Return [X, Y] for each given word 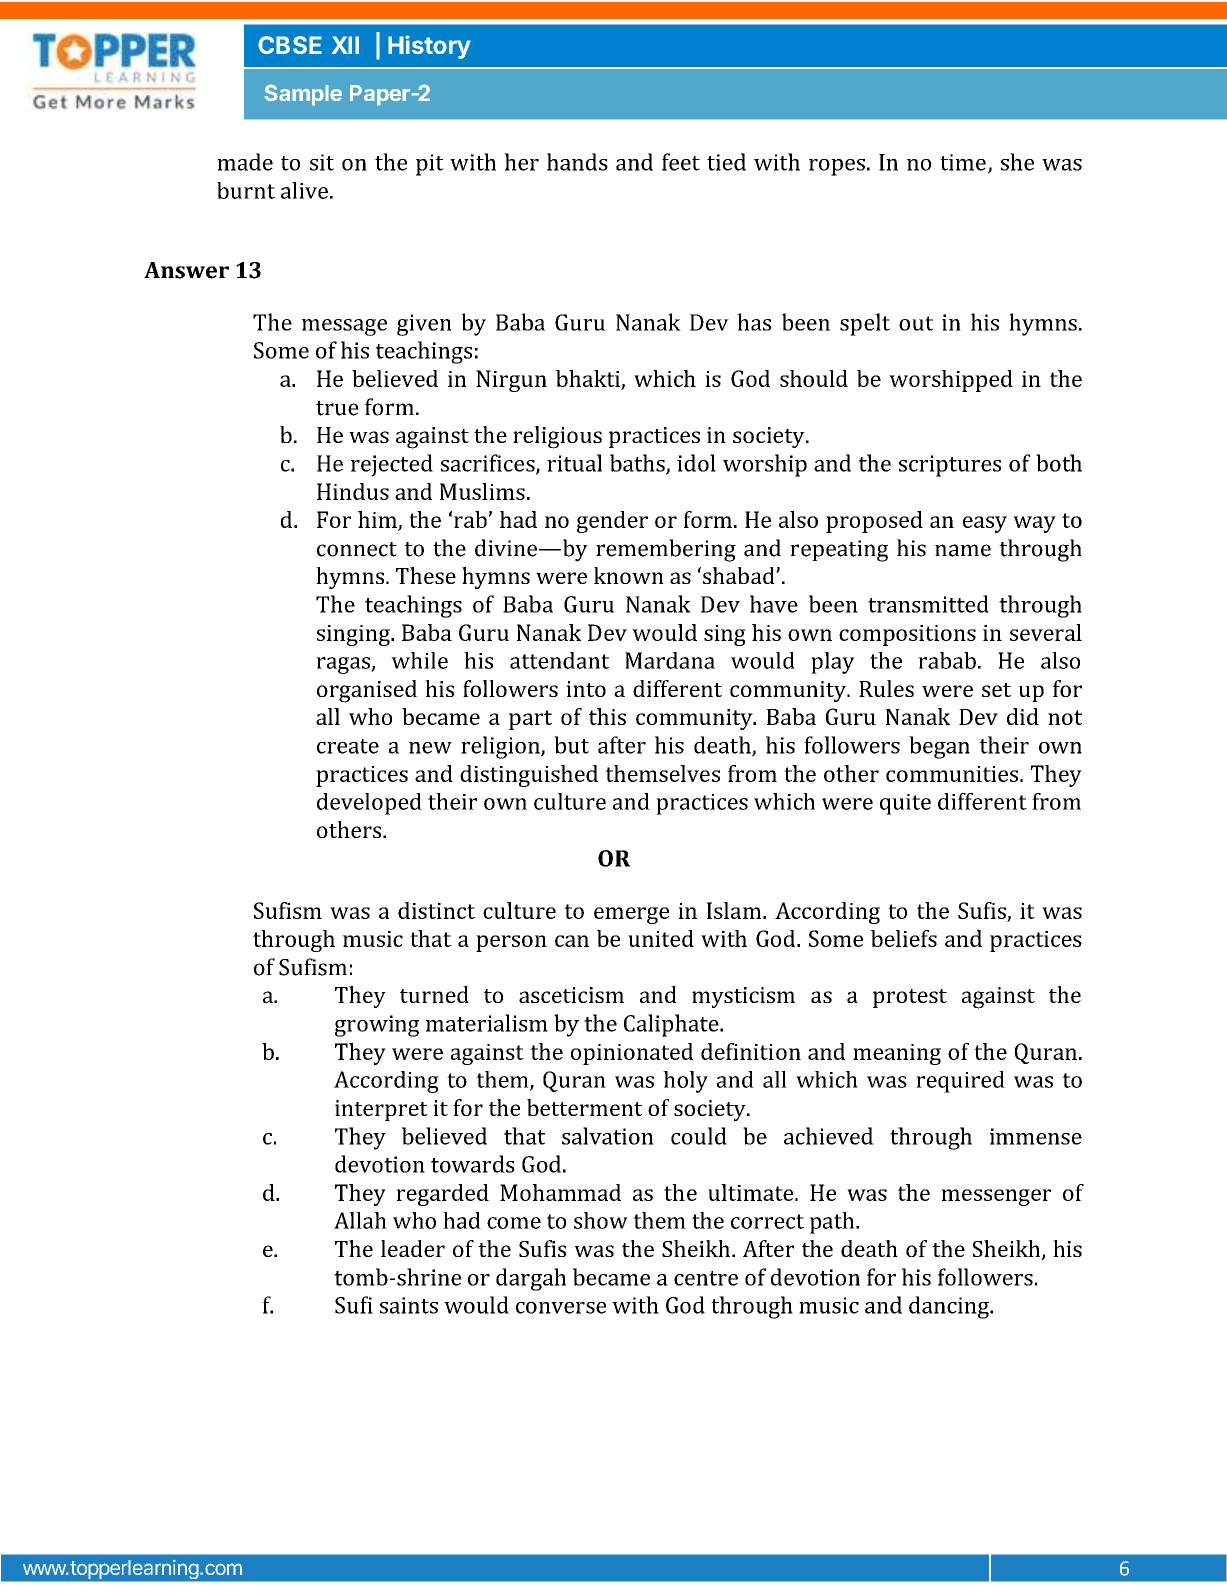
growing [377, 1026]
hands [577, 162]
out [916, 323]
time [963, 162]
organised [367, 691]
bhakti [588, 378]
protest [910, 998]
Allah [360, 1220]
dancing [950, 1307]
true [337, 408]
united [661, 938]
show [601, 1220]
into [586, 689]
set [996, 690]
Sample [303, 95]
